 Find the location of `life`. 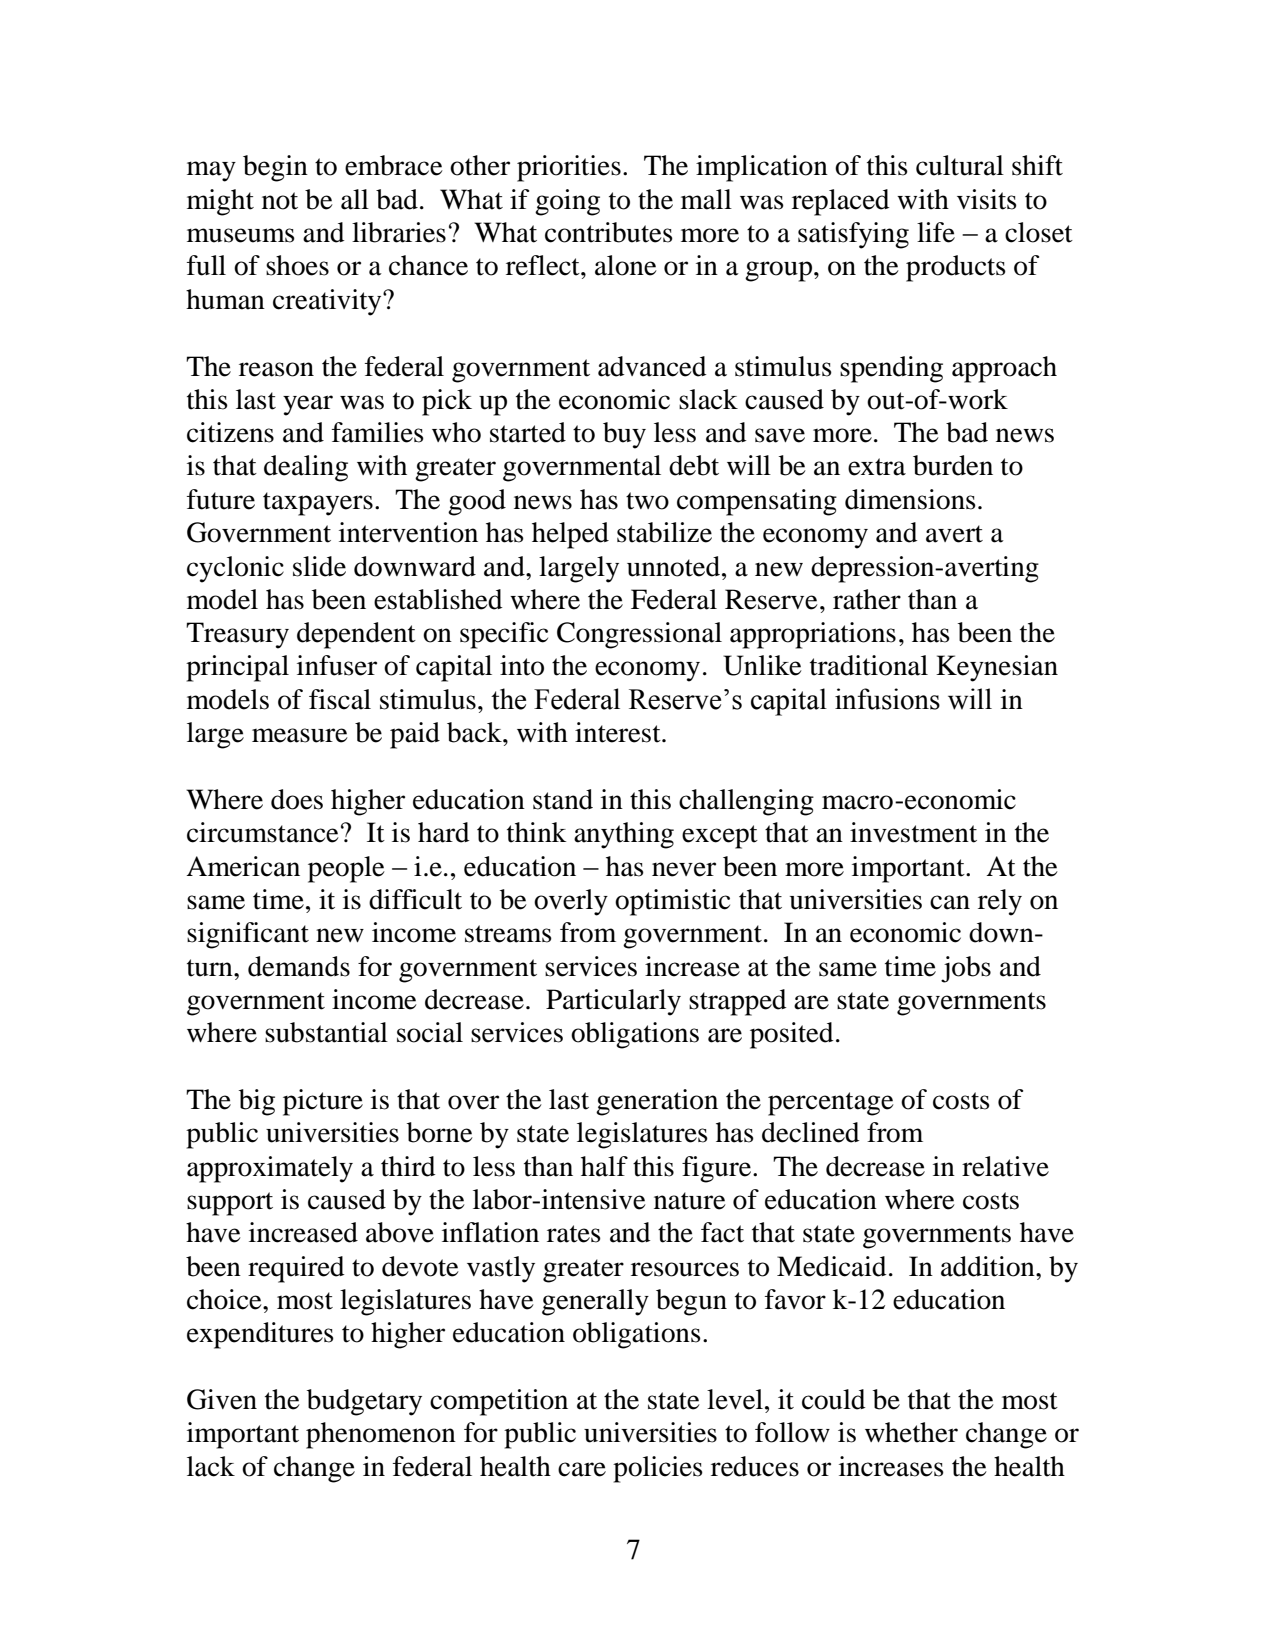

life is located at coordinates (936, 232).
